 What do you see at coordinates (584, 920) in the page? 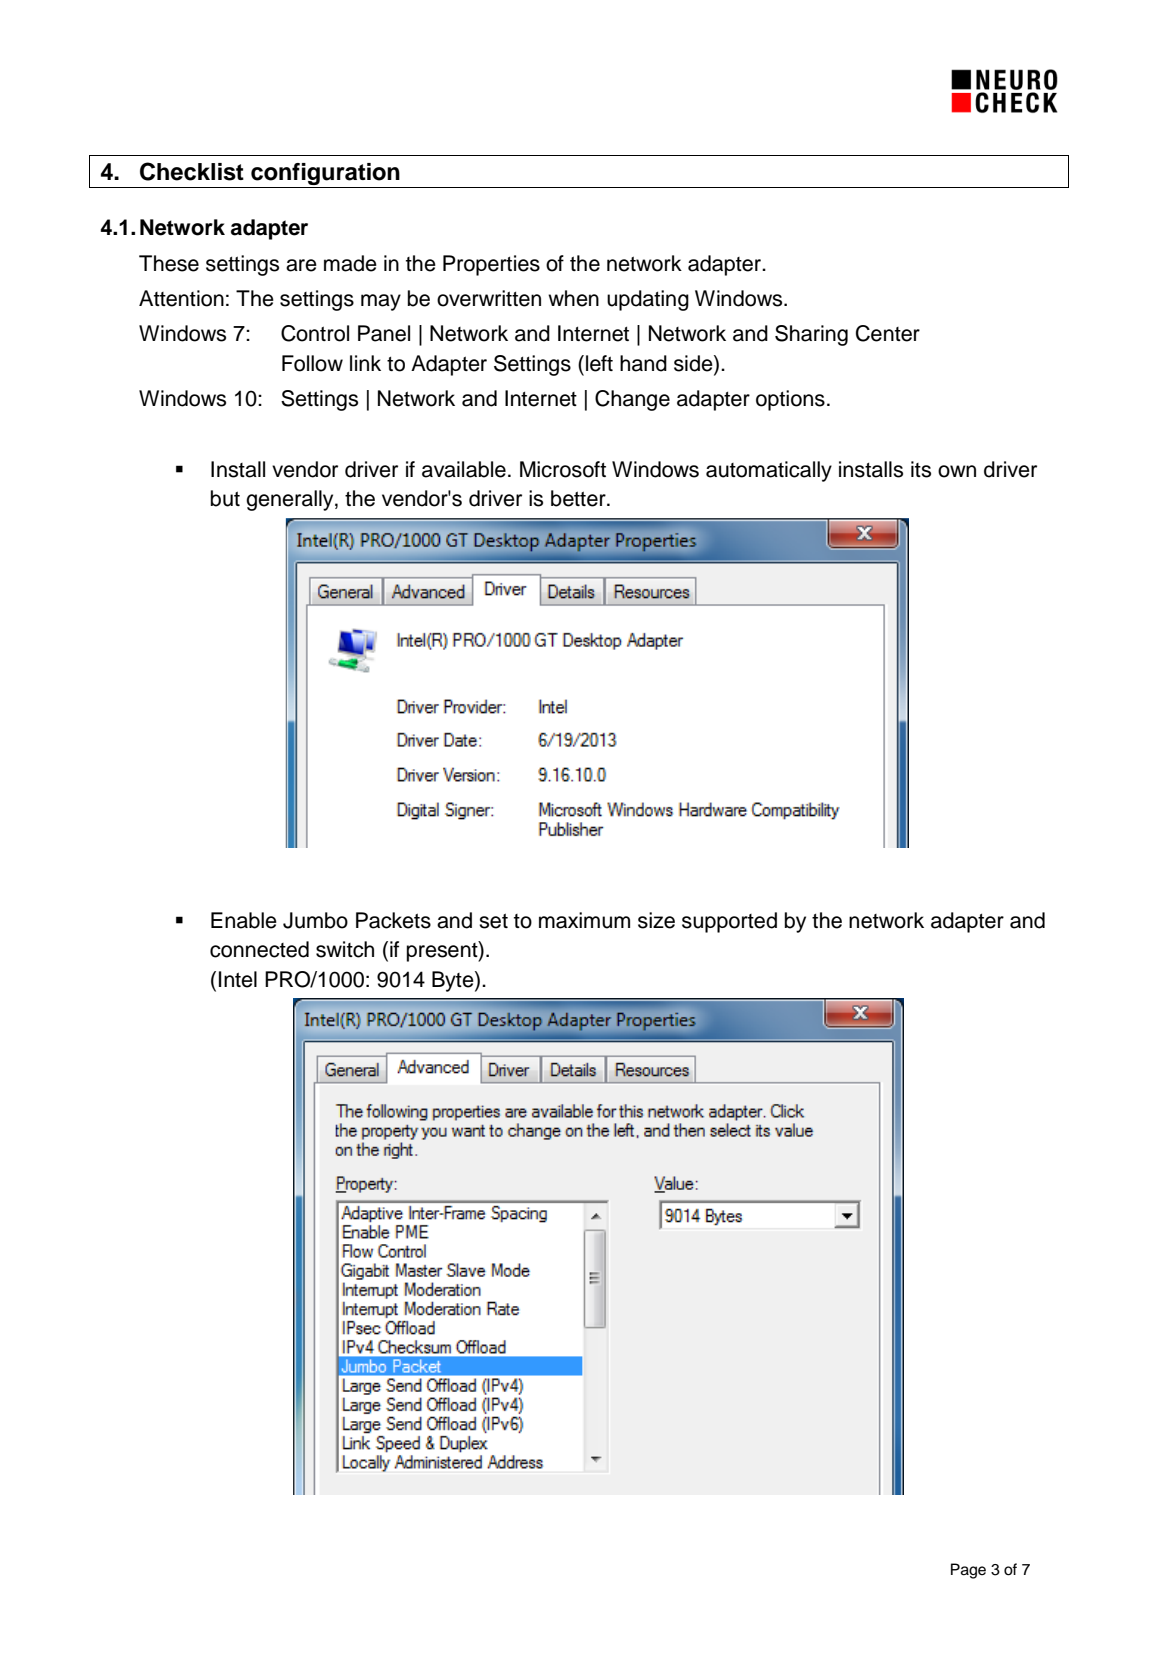
I see `maximum` at bounding box center [584, 920].
